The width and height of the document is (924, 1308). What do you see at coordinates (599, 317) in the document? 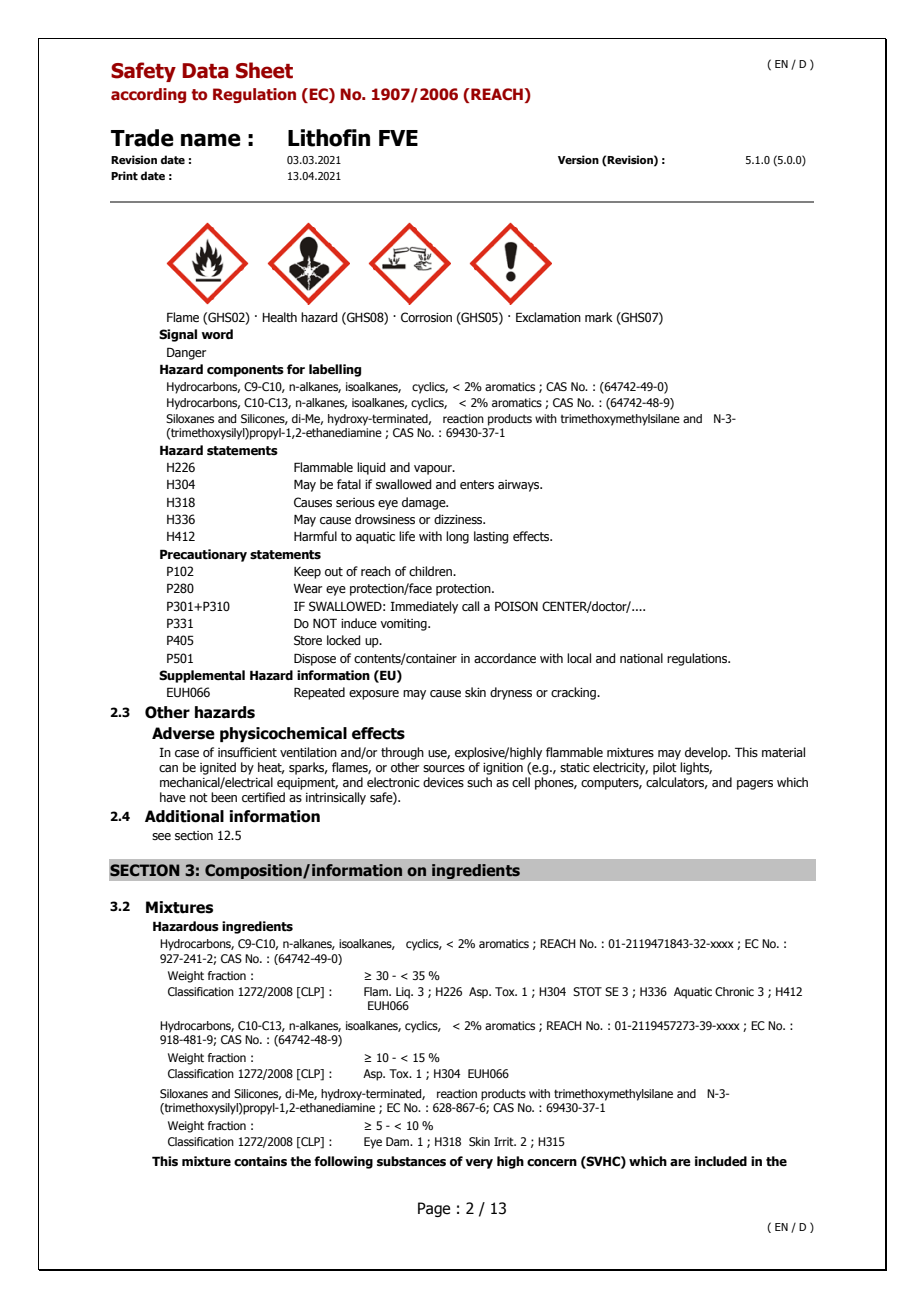
I see `mark` at bounding box center [599, 317].
